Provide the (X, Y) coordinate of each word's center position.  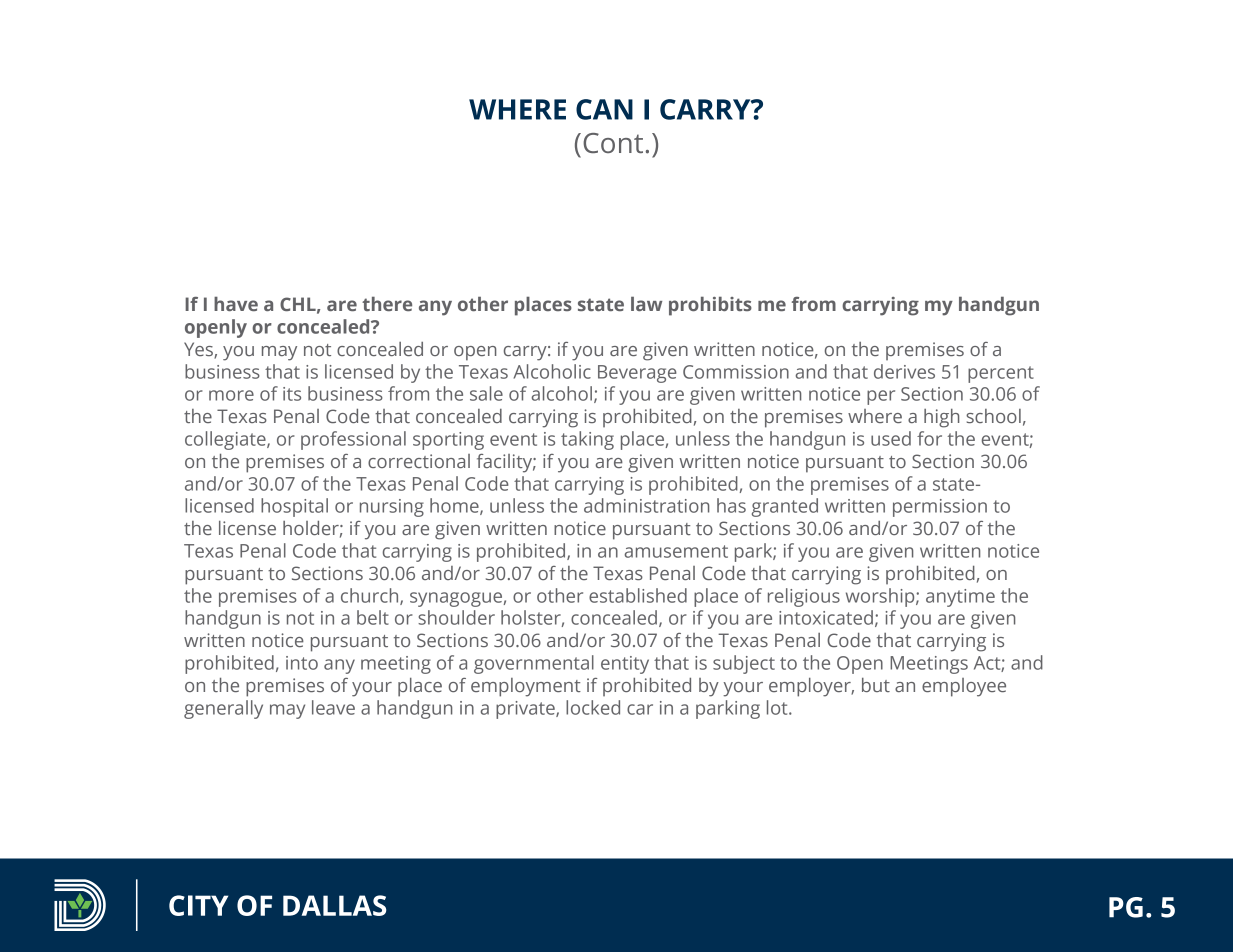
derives (904, 371)
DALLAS (335, 905)
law (646, 304)
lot (778, 707)
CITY (198, 905)
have (236, 304)
